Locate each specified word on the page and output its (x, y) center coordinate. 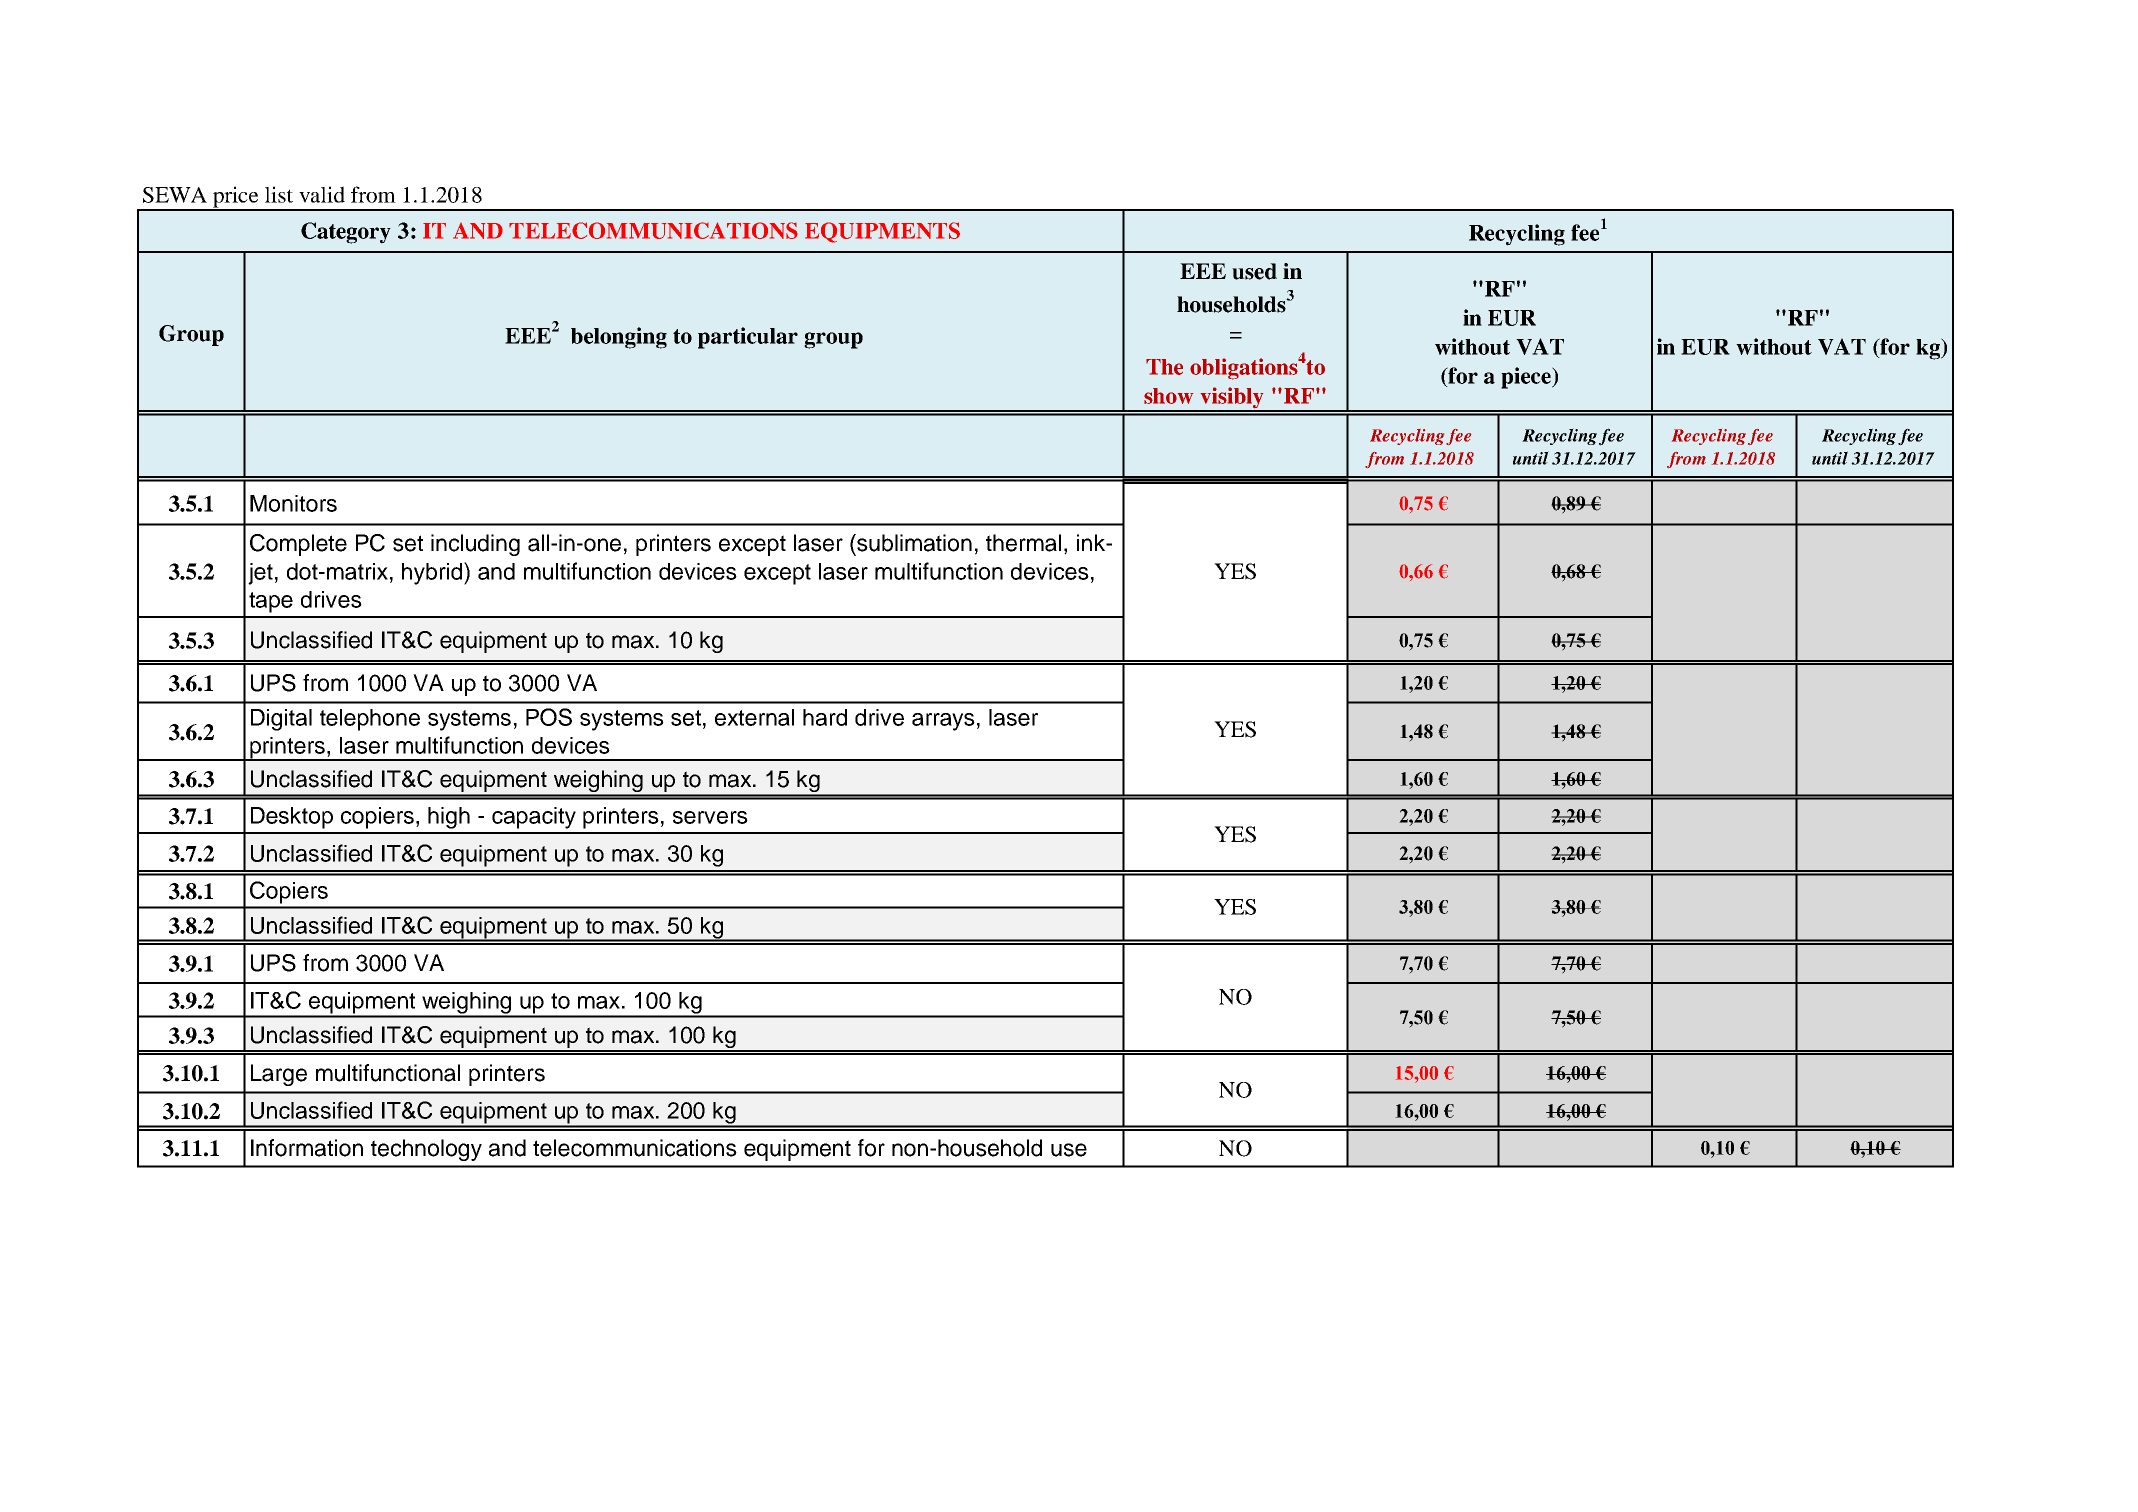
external (754, 717)
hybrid (433, 573)
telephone (370, 720)
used (1254, 271)
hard (825, 717)
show (1168, 396)
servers (710, 817)
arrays (943, 722)
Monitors (293, 503)
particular (748, 338)
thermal (1023, 543)
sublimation (913, 543)
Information (307, 1148)
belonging (619, 338)
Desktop (292, 818)
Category (346, 233)
